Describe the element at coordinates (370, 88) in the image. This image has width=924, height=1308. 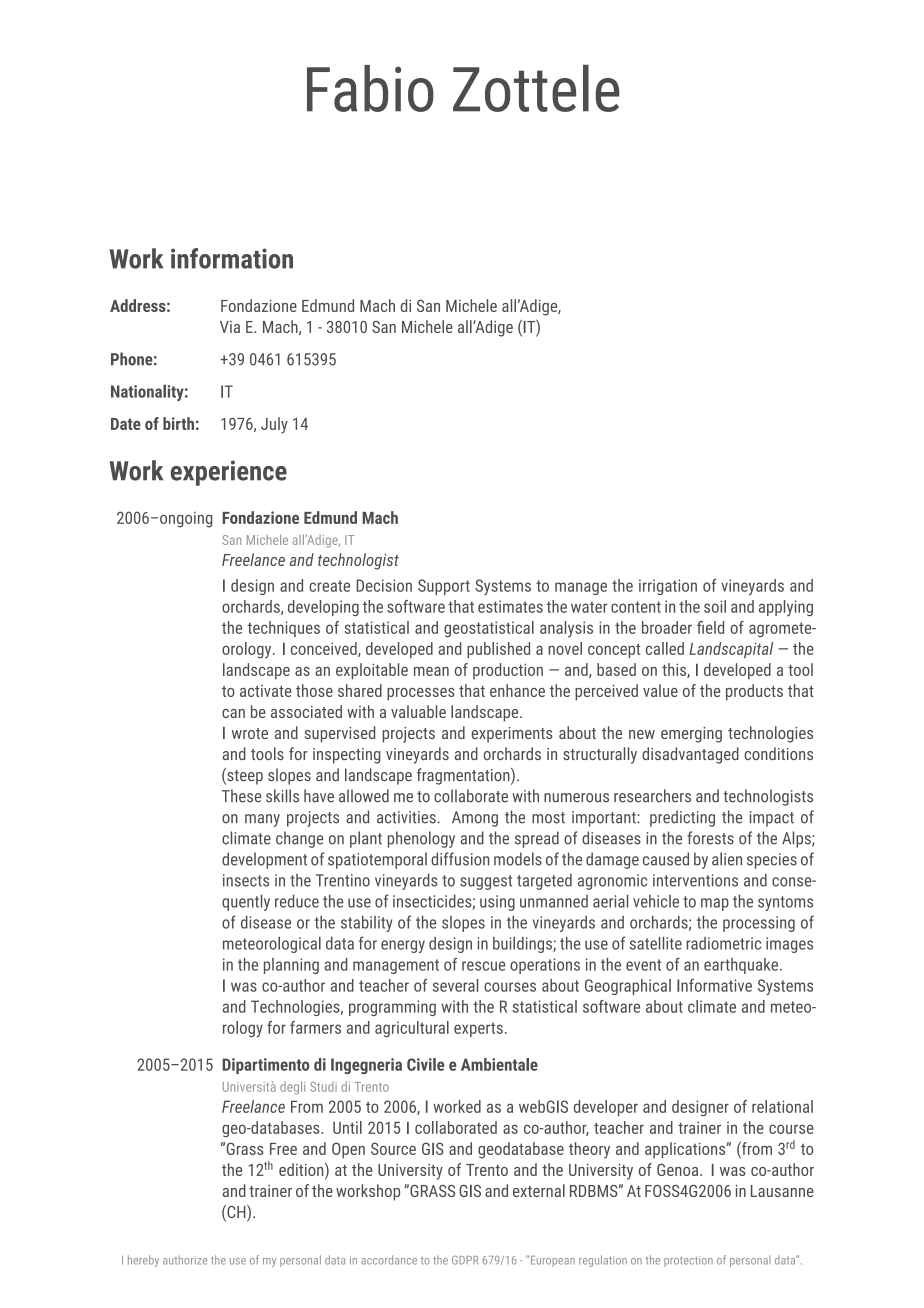
I see `Fabio` at that location.
